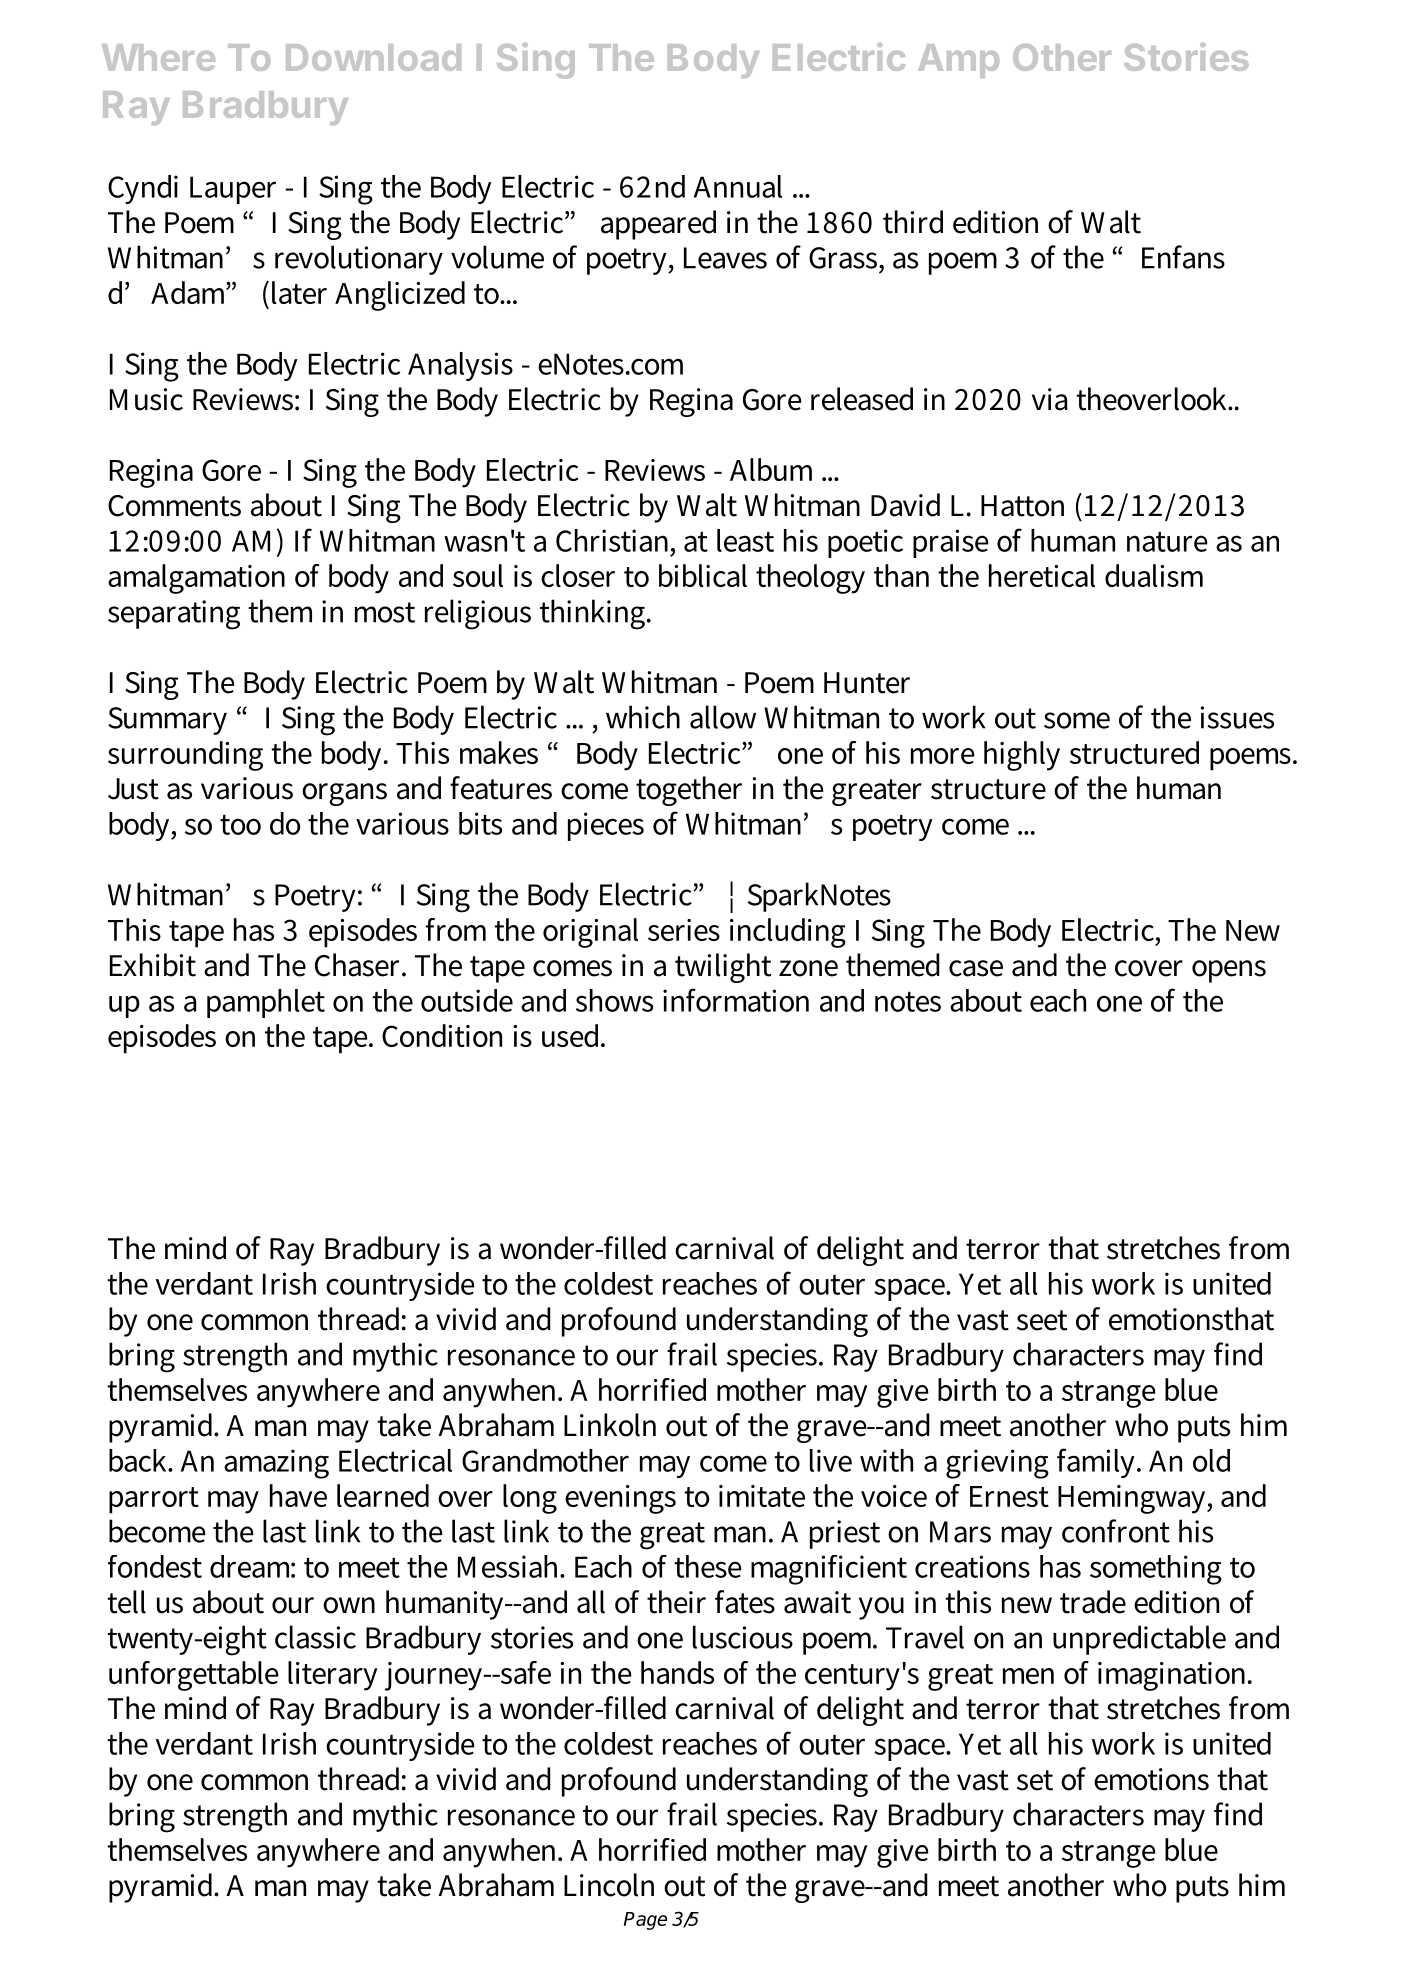 The height and width of the screenshot is (1986, 1405). What do you see at coordinates (1154, 575) in the screenshot?
I see `dualism` at bounding box center [1154, 575].
